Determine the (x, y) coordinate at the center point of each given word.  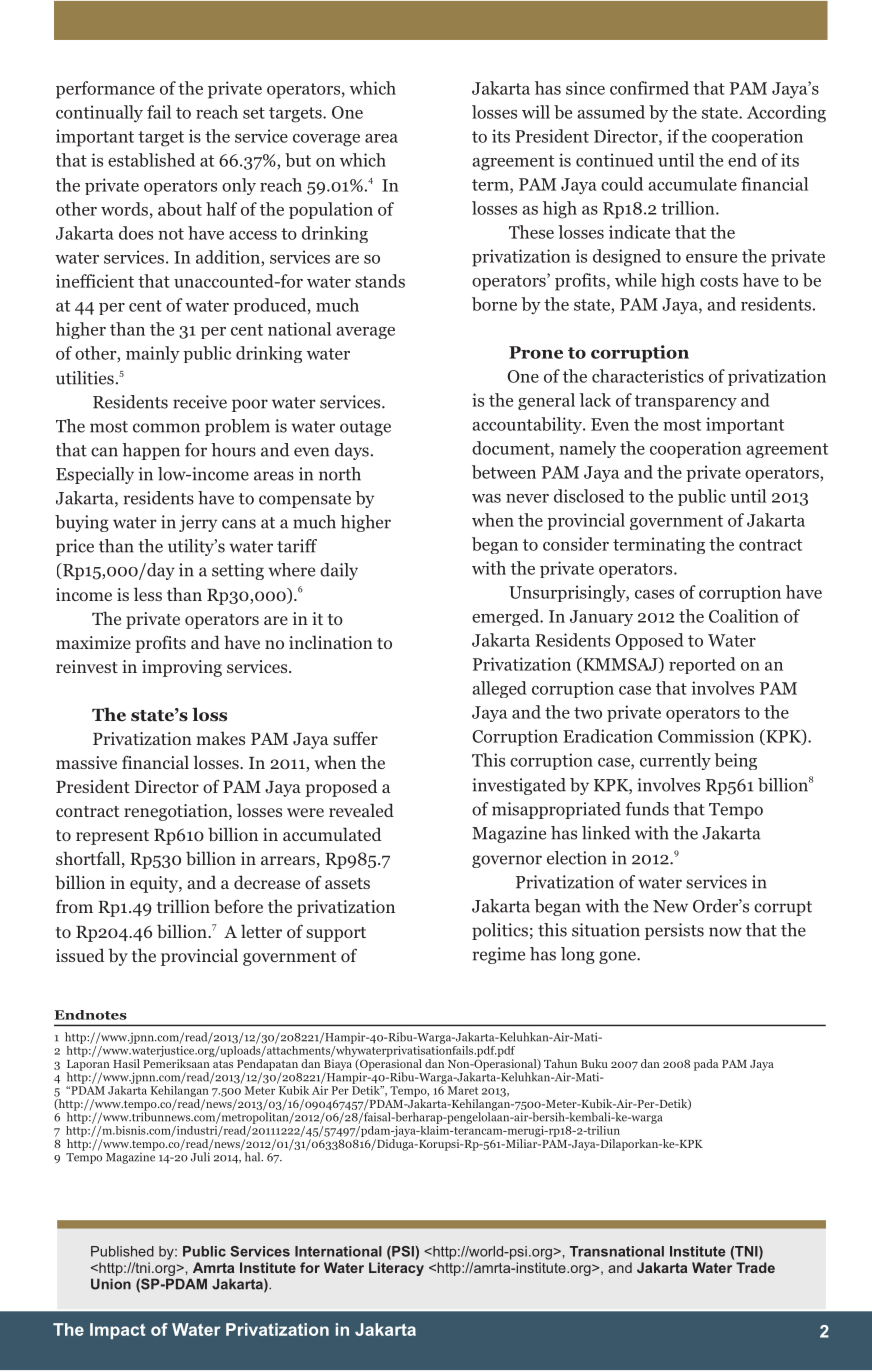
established (151, 160)
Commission (706, 736)
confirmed (649, 88)
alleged (499, 689)
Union (111, 1284)
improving (182, 668)
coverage (326, 140)
